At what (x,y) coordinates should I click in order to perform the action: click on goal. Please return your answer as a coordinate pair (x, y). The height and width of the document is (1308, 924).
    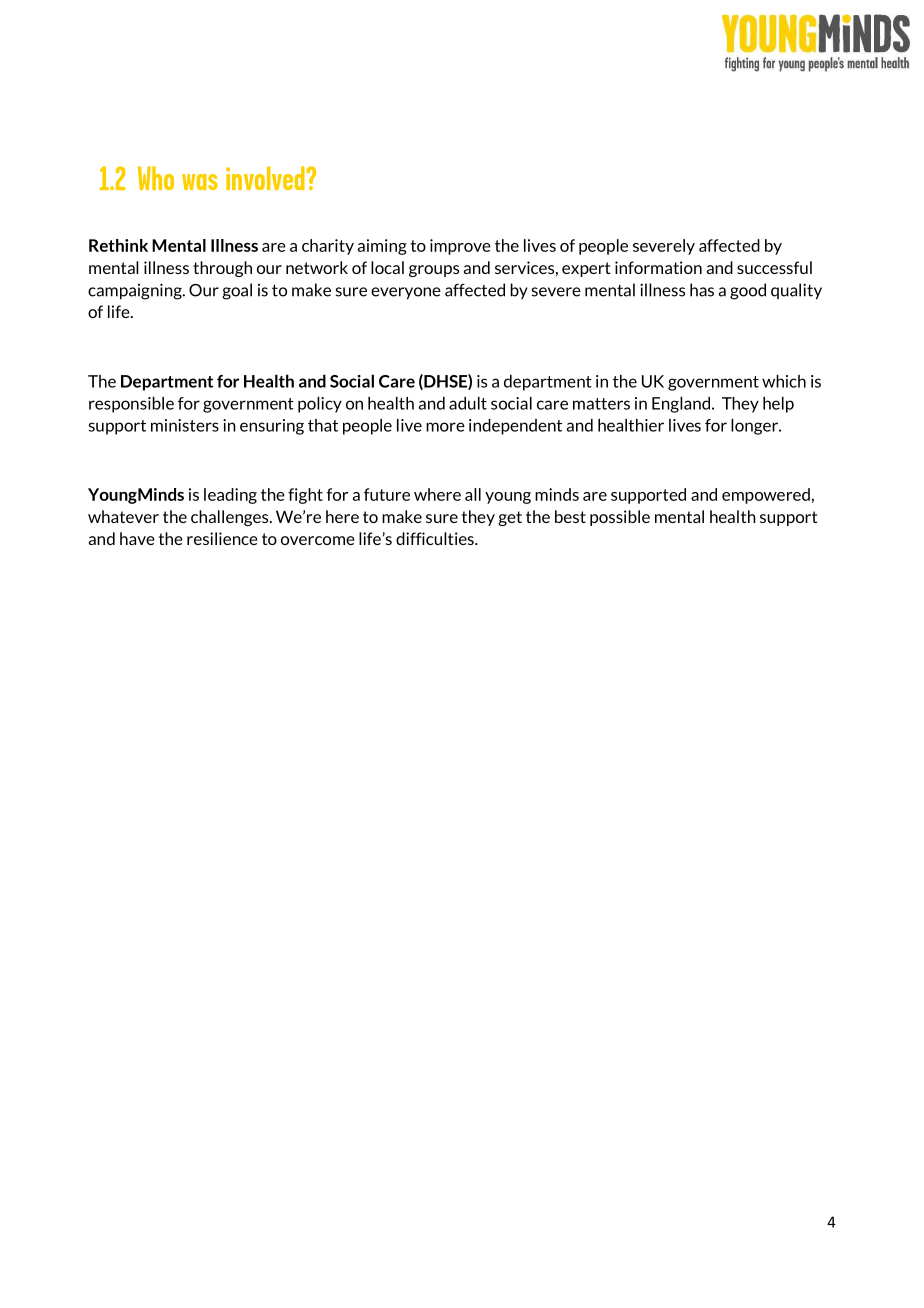
    Looking at the image, I should click on (237, 291).
